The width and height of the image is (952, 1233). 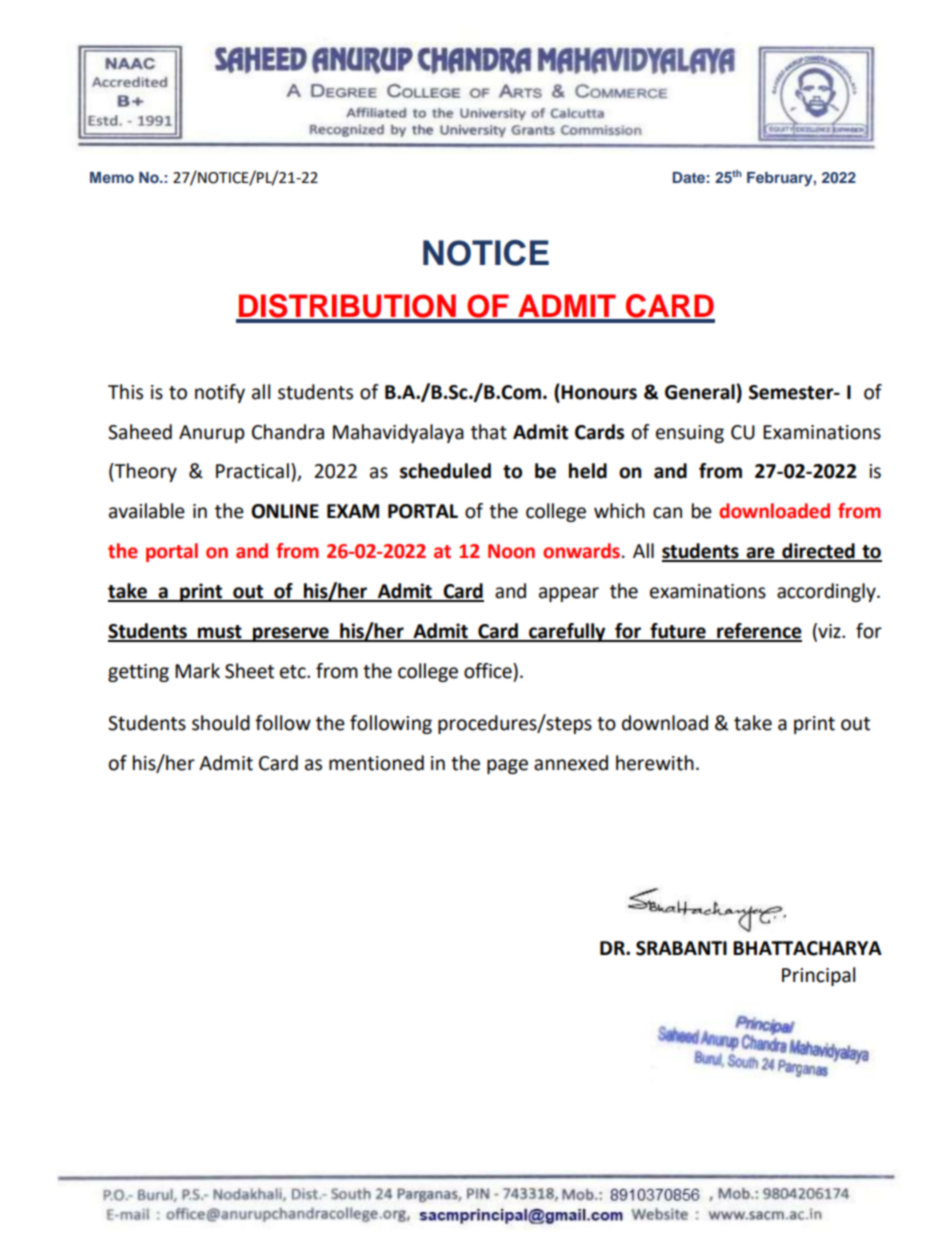 I want to click on Noon, so click(x=511, y=551).
